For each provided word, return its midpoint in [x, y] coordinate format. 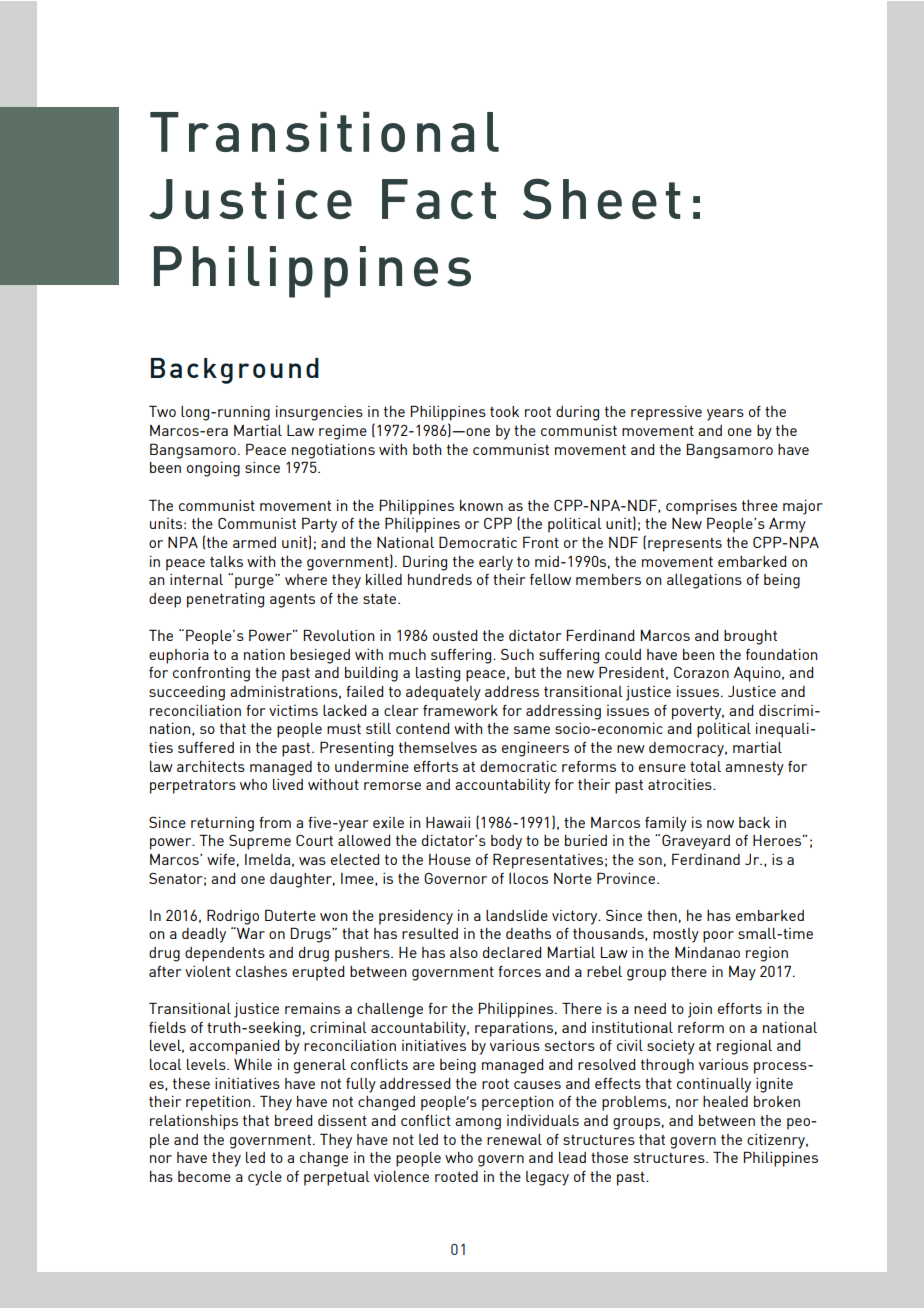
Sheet [601, 198]
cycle [265, 1178]
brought [750, 637]
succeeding [187, 693]
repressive [666, 413]
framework [460, 710]
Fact [439, 199]
